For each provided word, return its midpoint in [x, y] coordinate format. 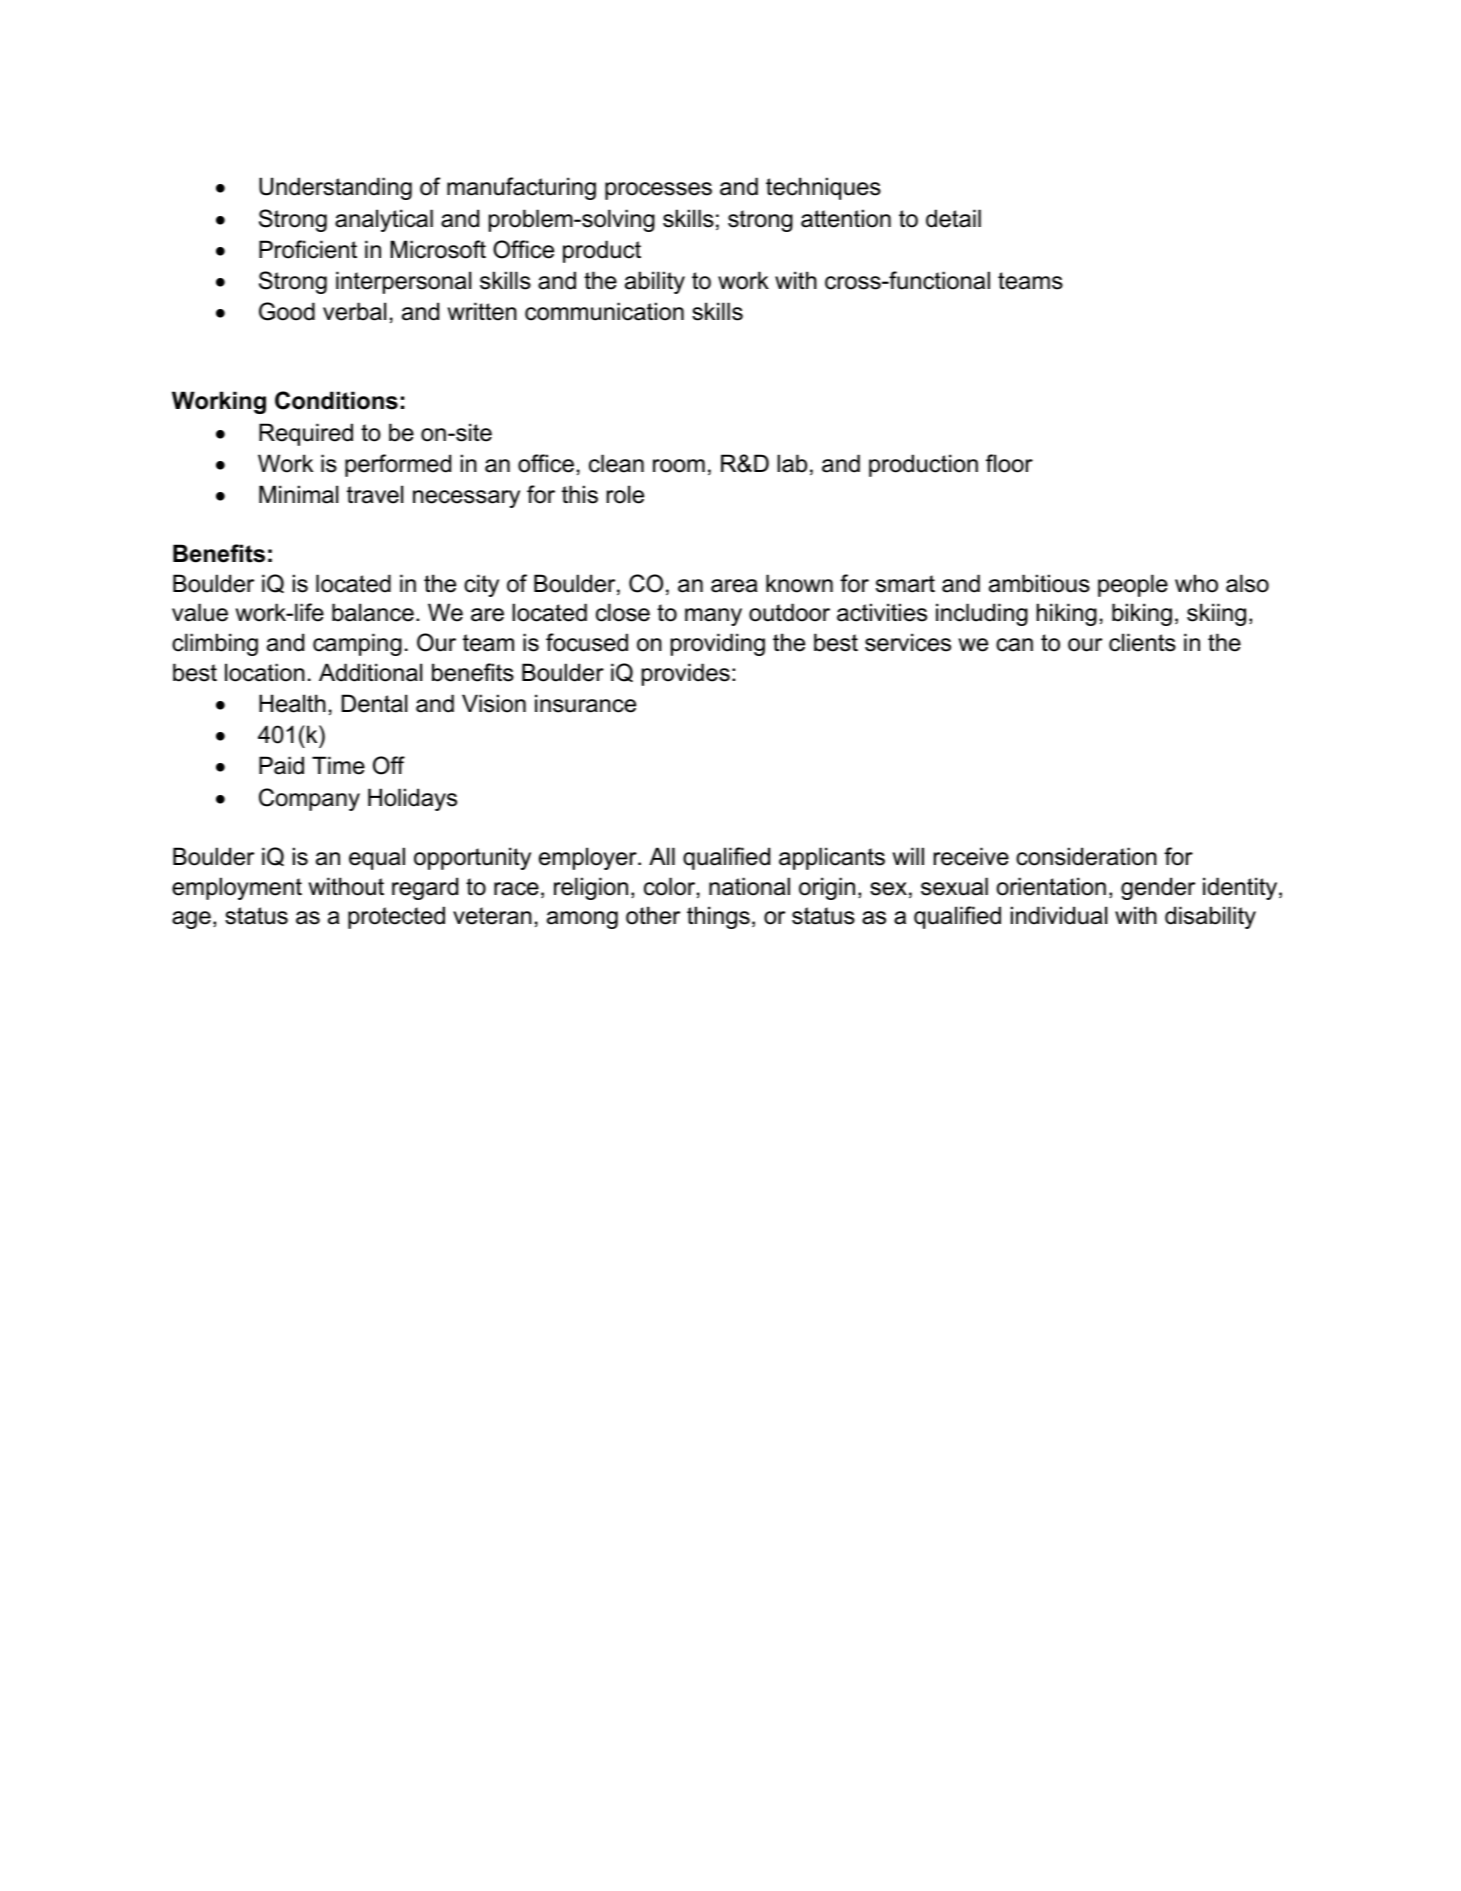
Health [292, 703]
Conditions [336, 400]
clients [1142, 642]
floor [1009, 463]
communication [604, 311]
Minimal [298, 494]
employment [237, 888]
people [1133, 585]
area [734, 586]
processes [658, 191]
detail [953, 218]
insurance [585, 703]
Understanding [335, 188]
